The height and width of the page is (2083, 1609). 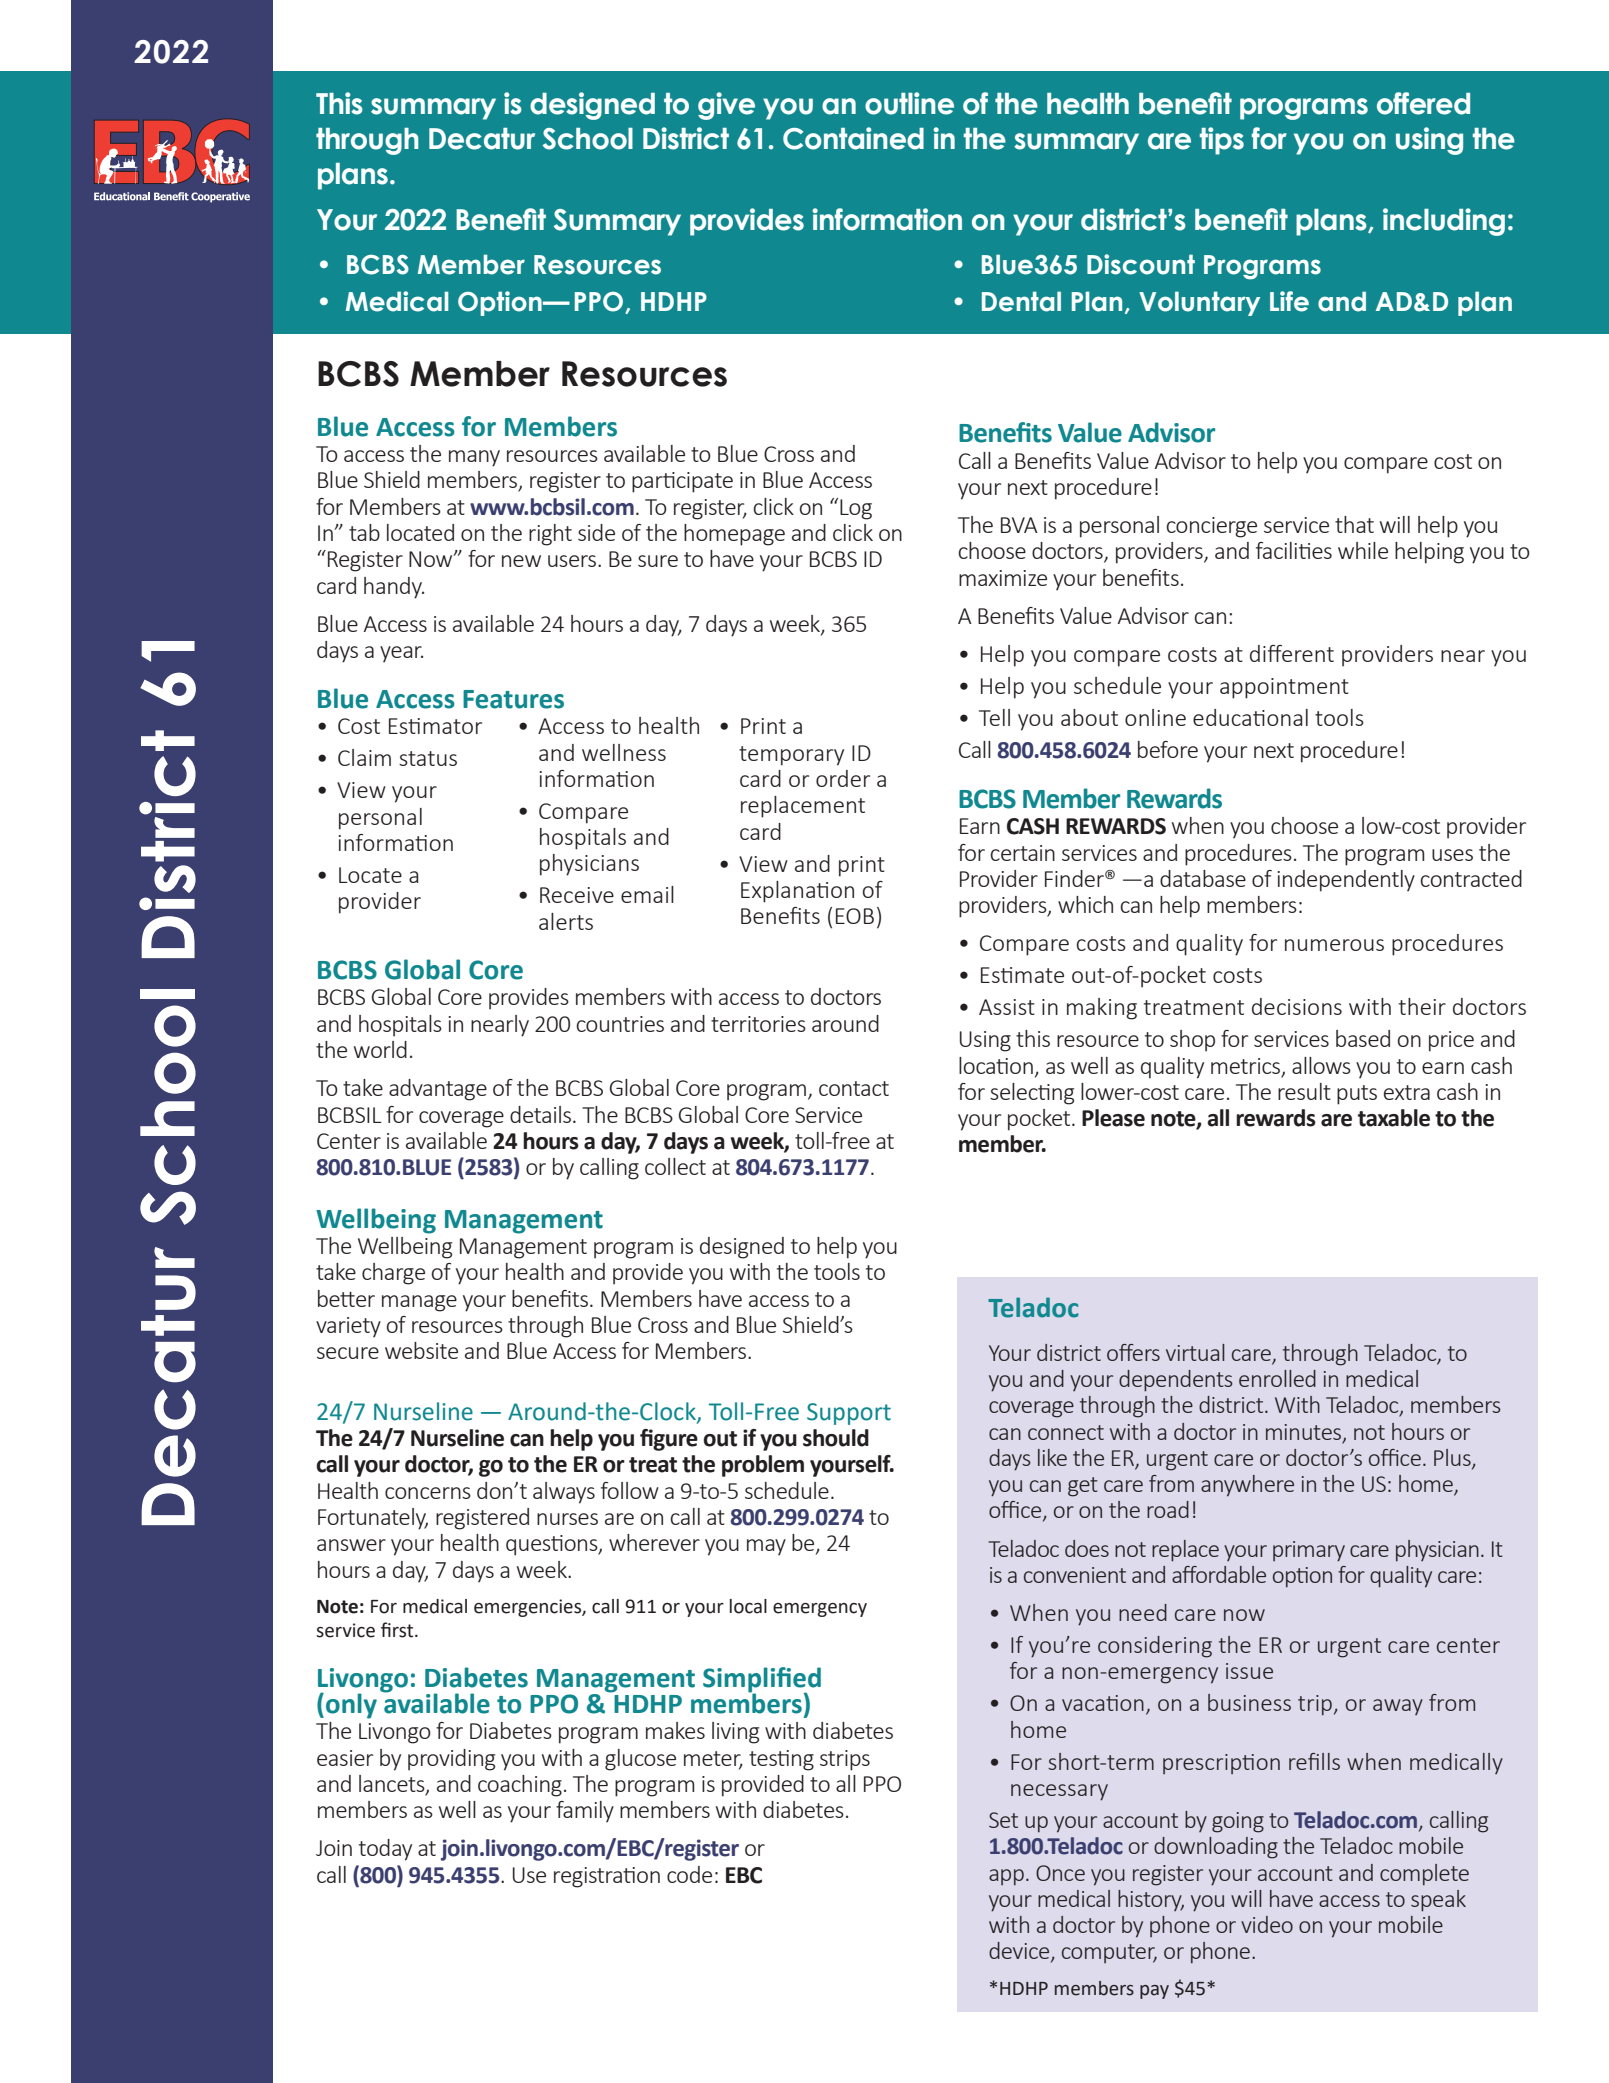 What do you see at coordinates (438, 1090) in the page?
I see `advantage` at bounding box center [438, 1090].
